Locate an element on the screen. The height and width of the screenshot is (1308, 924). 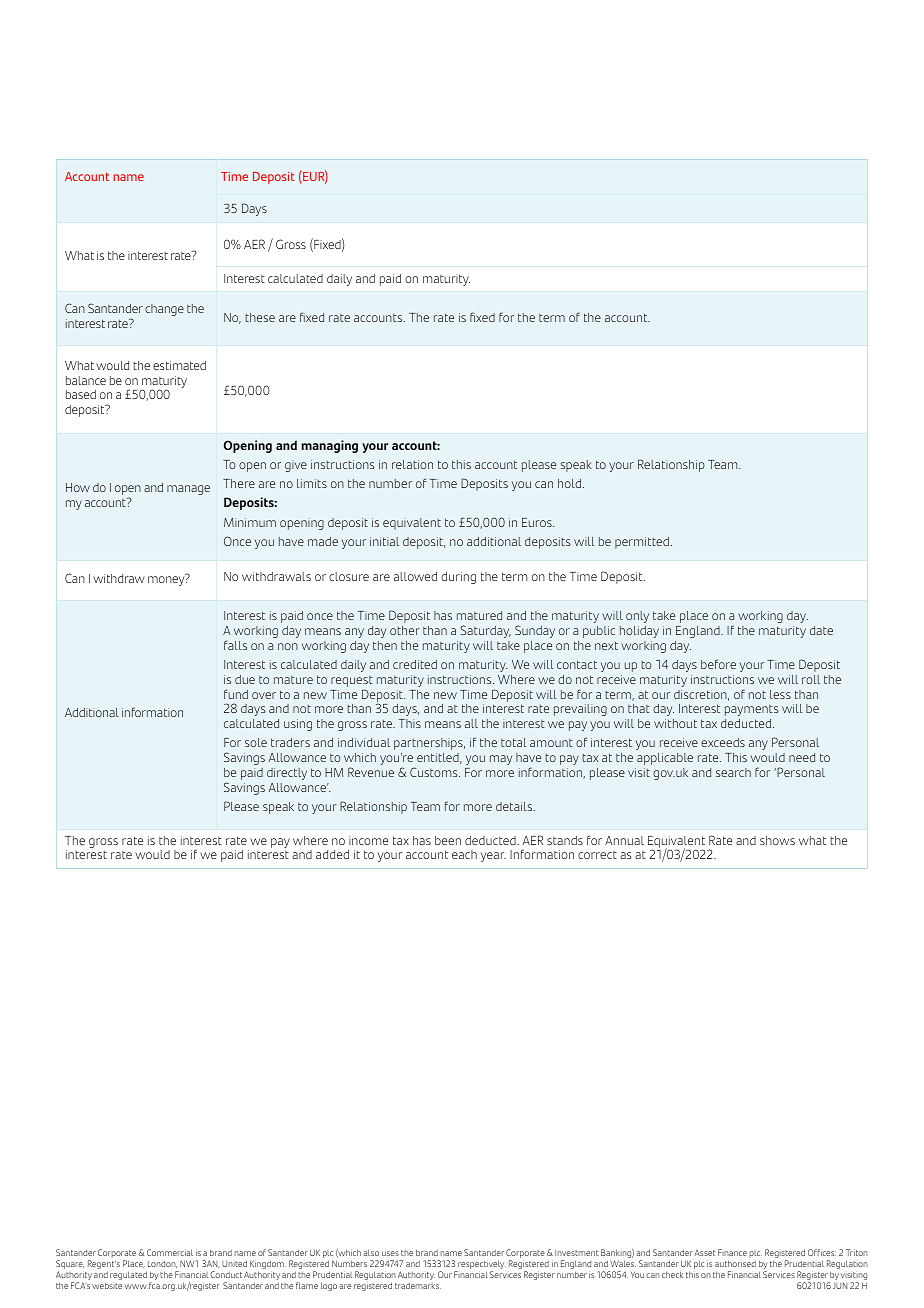
hold is located at coordinates (569, 483).
